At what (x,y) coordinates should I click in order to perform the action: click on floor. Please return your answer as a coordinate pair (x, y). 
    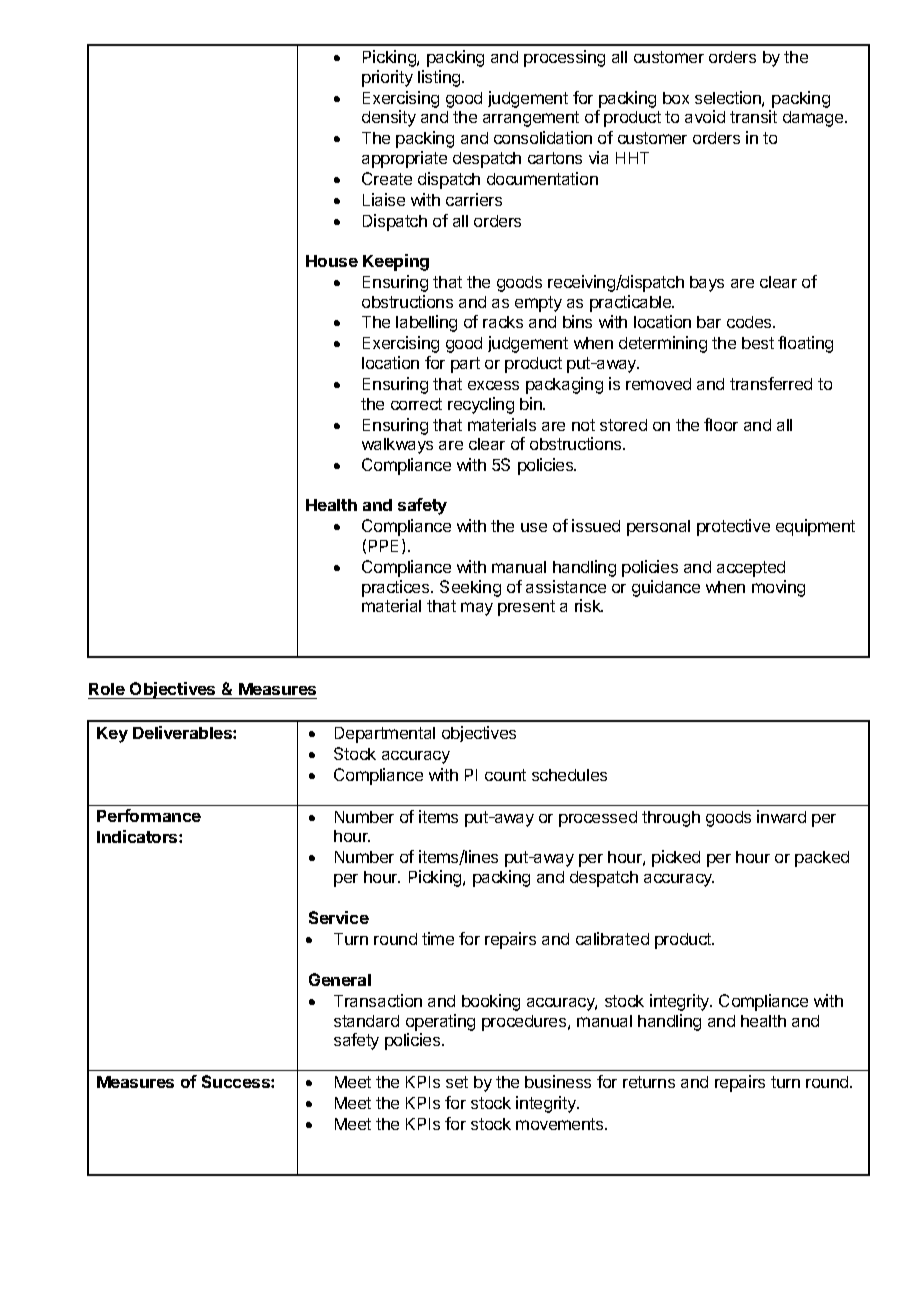
    Looking at the image, I should click on (721, 424).
